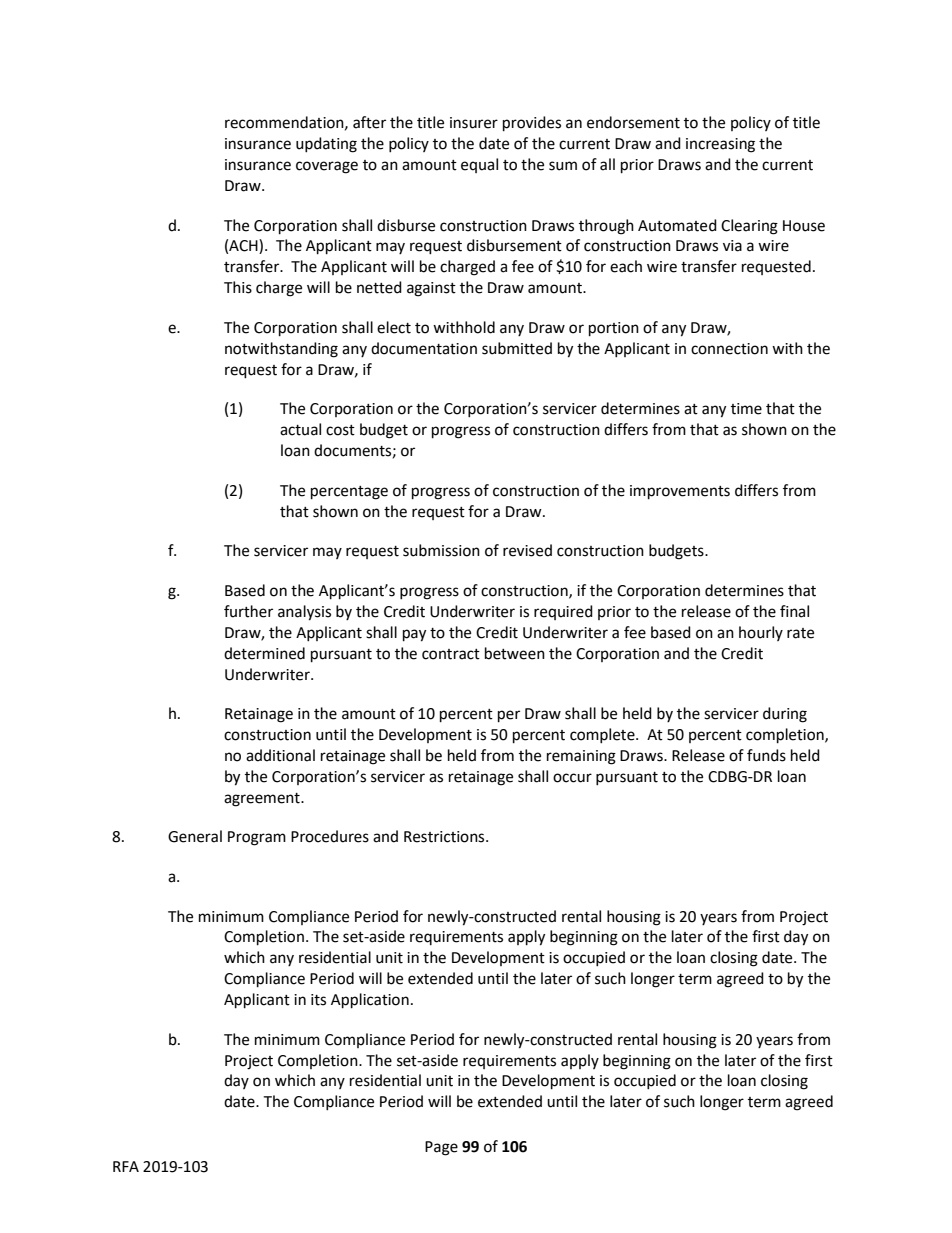 This screenshot has width=952, height=1233. I want to click on contract, so click(451, 654).
